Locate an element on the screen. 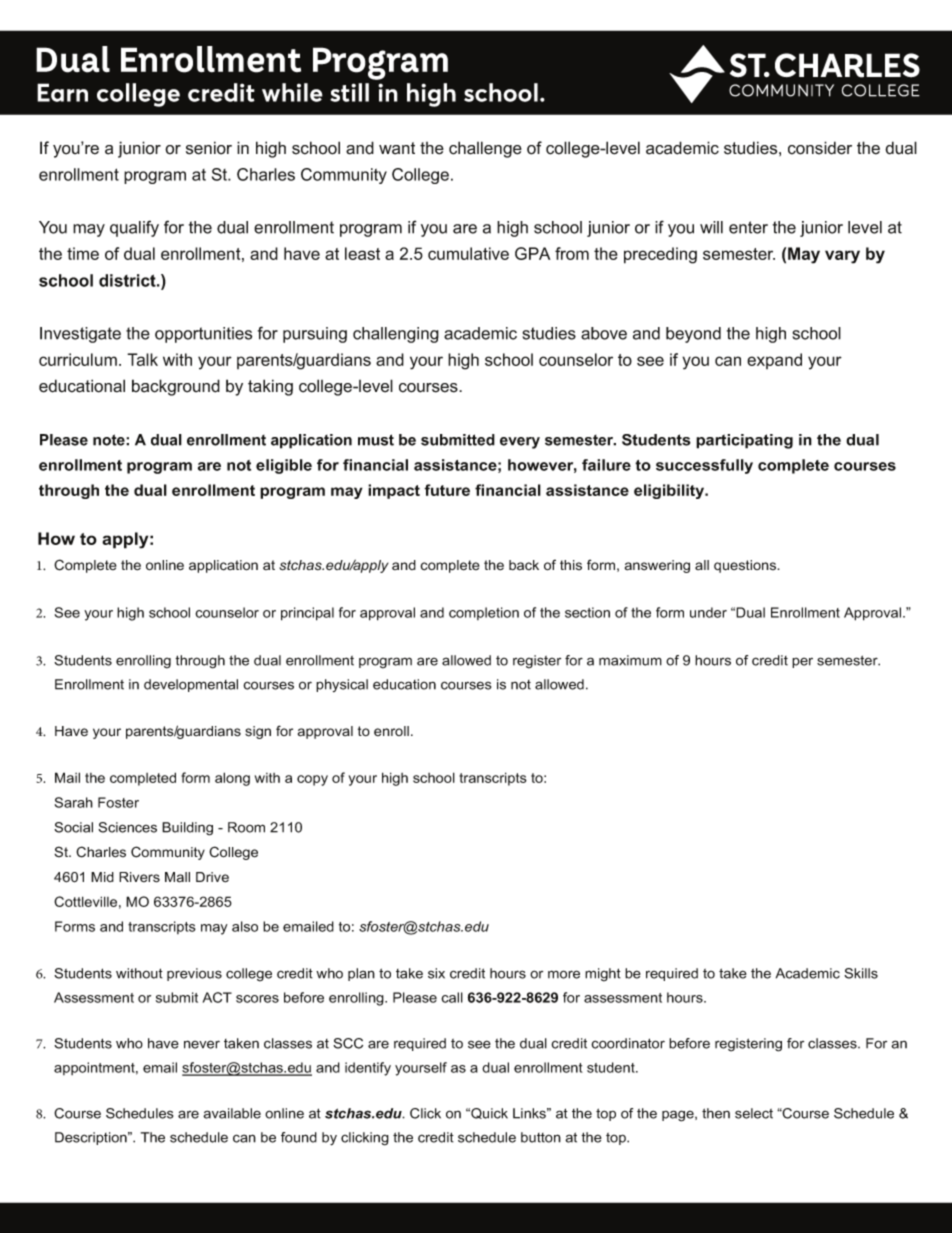 This screenshot has height=1233, width=952. consider is located at coordinates (820, 148).
